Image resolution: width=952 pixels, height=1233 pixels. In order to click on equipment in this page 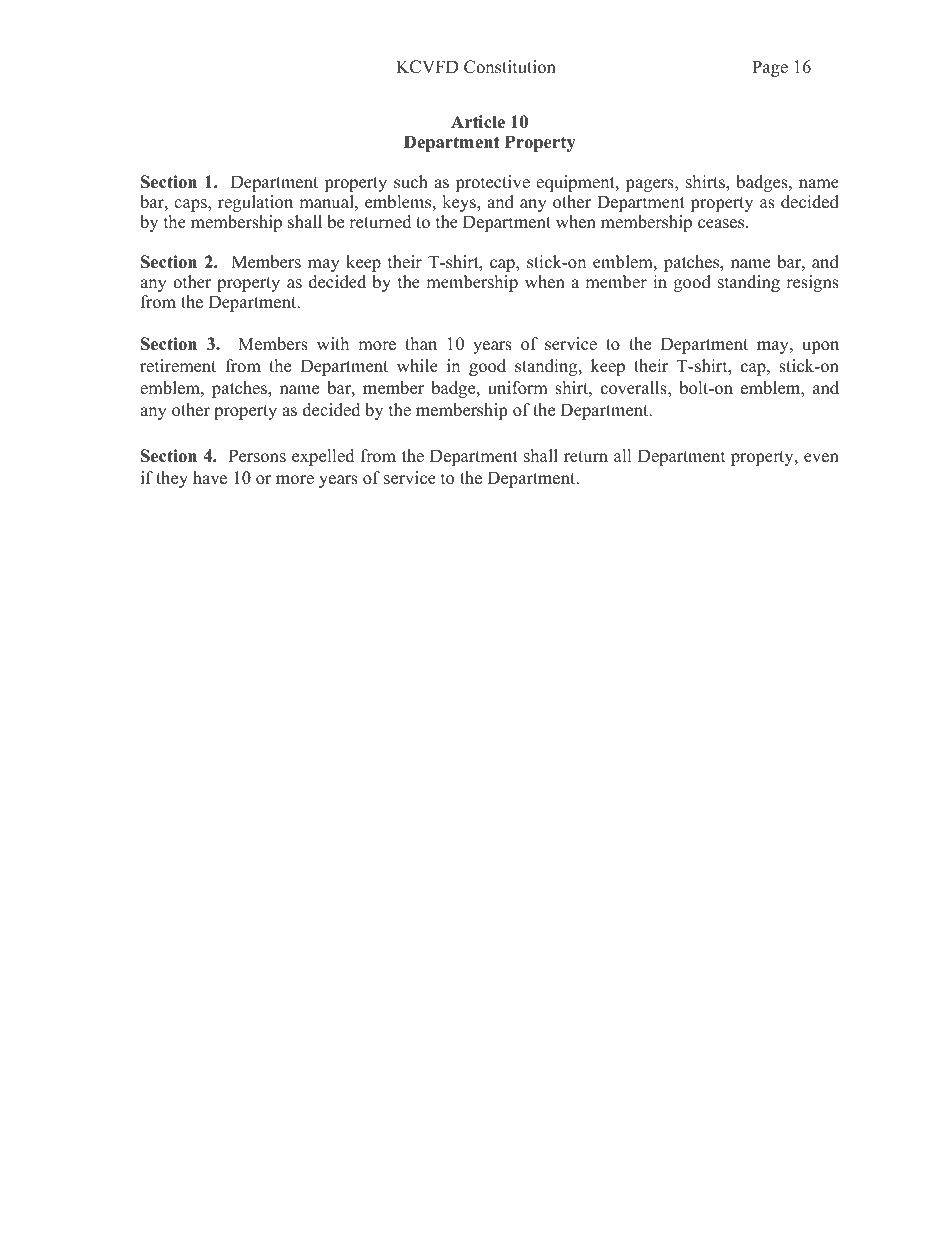, I will do `click(576, 183)`.
